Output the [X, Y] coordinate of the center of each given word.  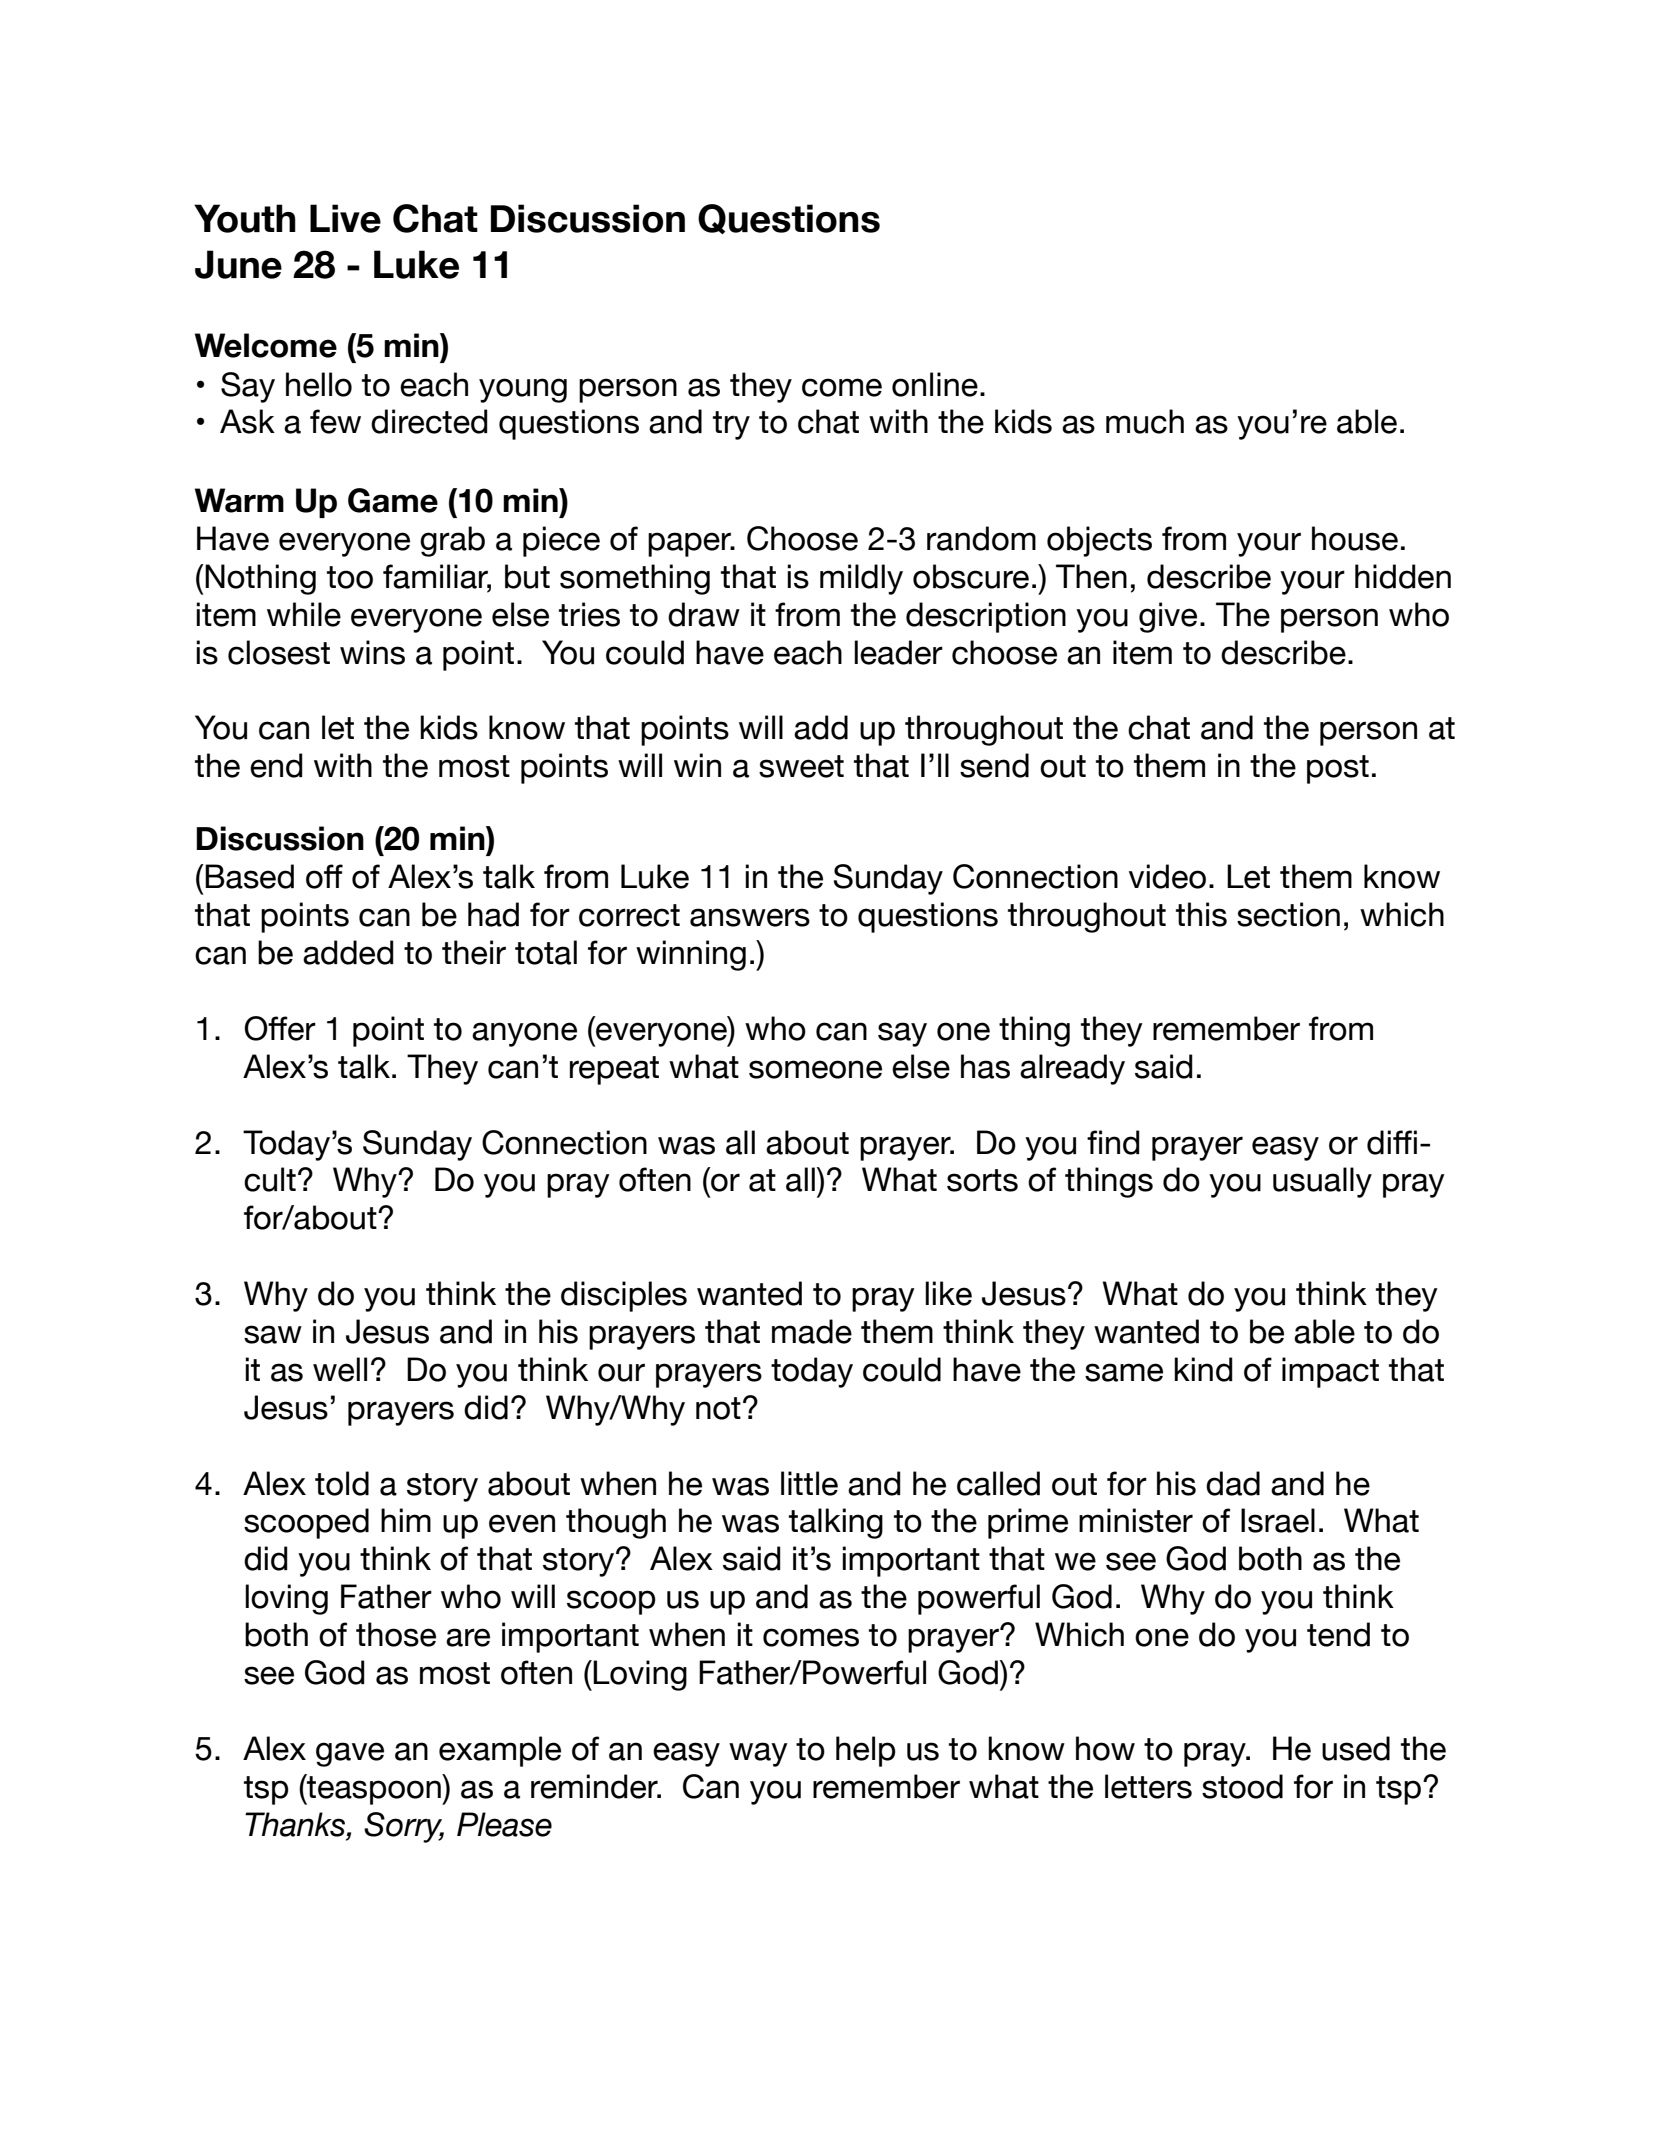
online [935, 384]
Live [345, 218]
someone [815, 1069]
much [1145, 421]
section [1288, 914]
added [348, 952]
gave [350, 1754]
